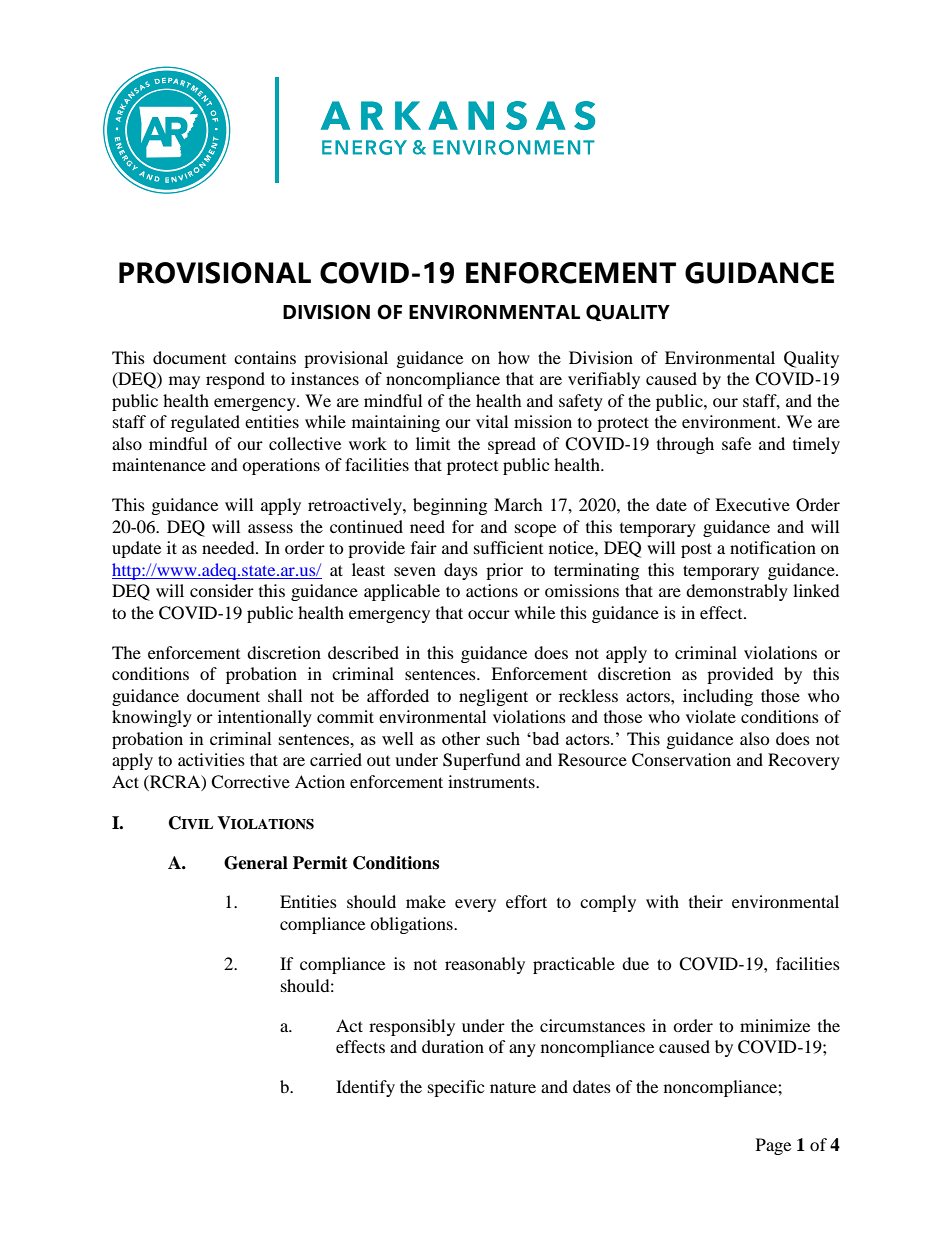  I want to click on their, so click(706, 901).
